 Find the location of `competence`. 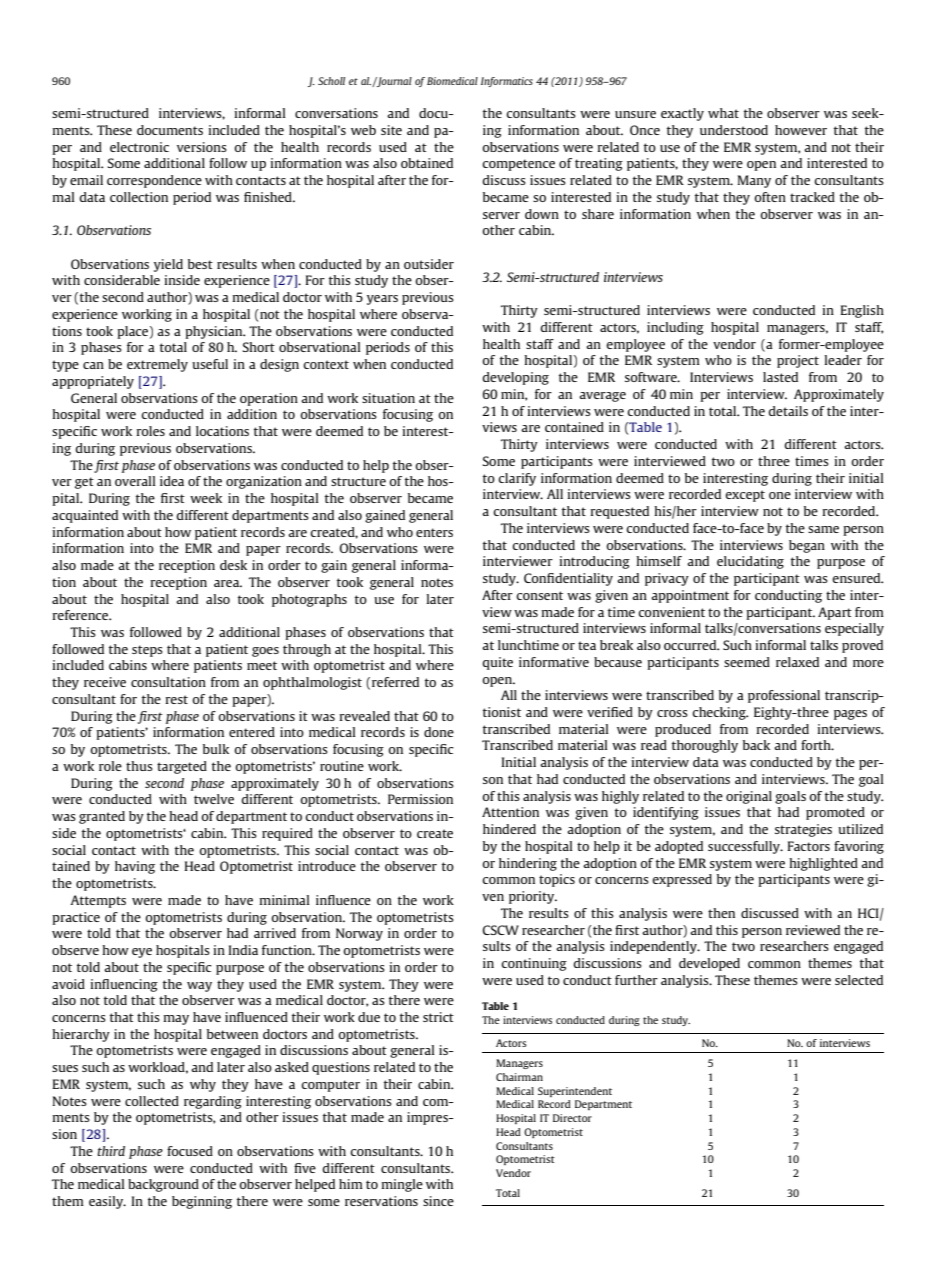

competence is located at coordinates (518, 165).
